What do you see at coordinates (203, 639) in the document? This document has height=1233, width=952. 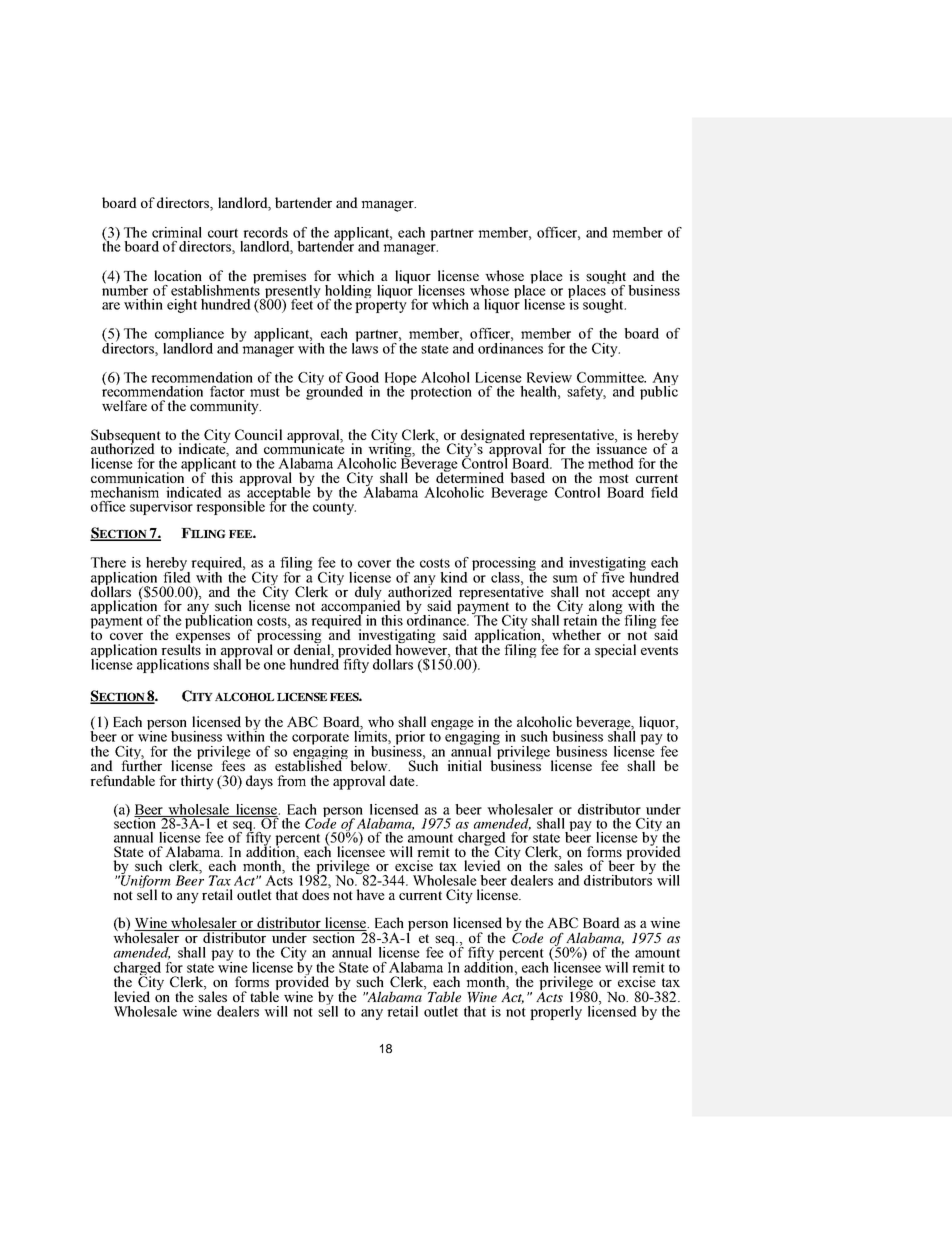 I see `expenses` at bounding box center [203, 639].
